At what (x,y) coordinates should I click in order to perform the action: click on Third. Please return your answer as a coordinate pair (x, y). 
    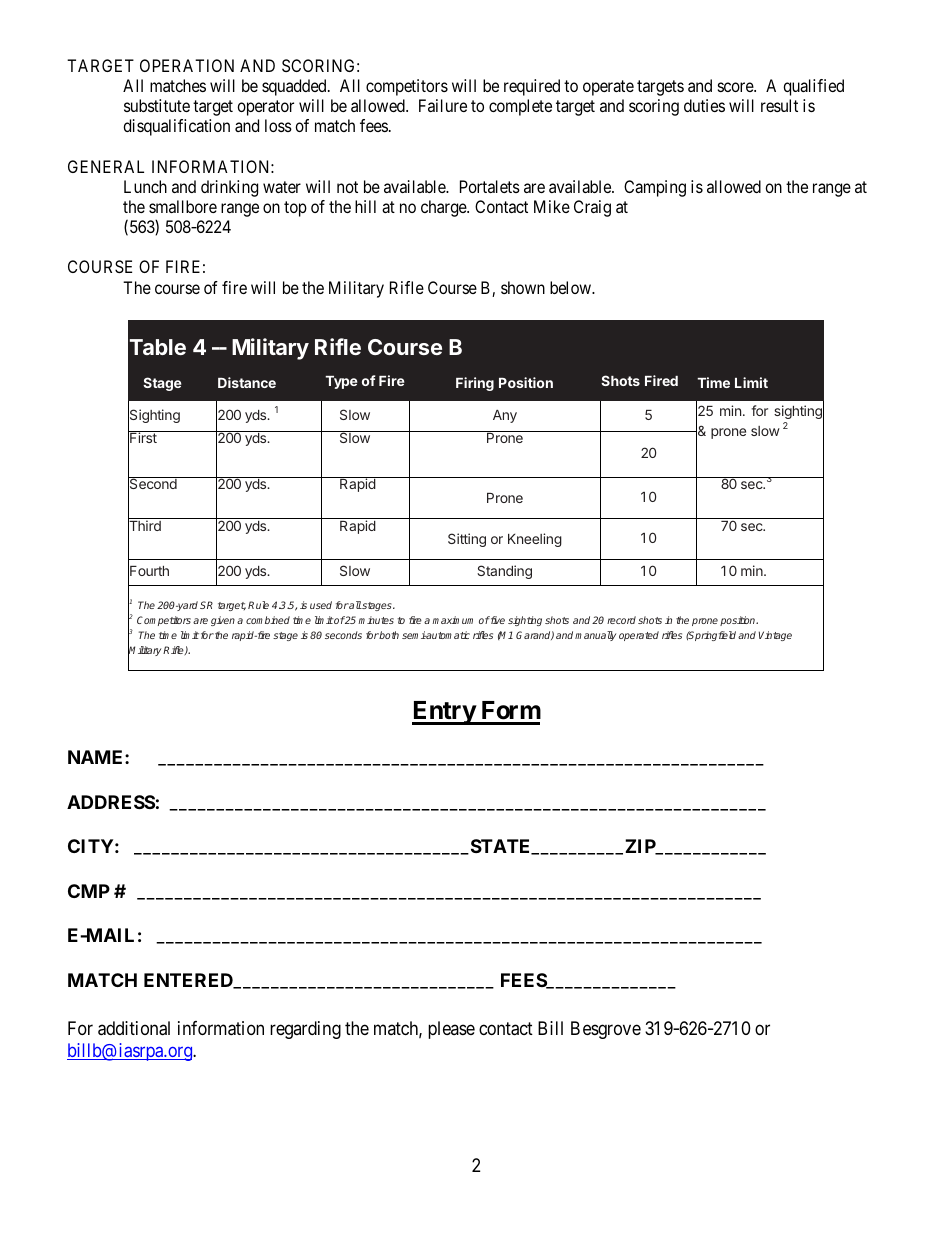
    Looking at the image, I should click on (145, 526).
